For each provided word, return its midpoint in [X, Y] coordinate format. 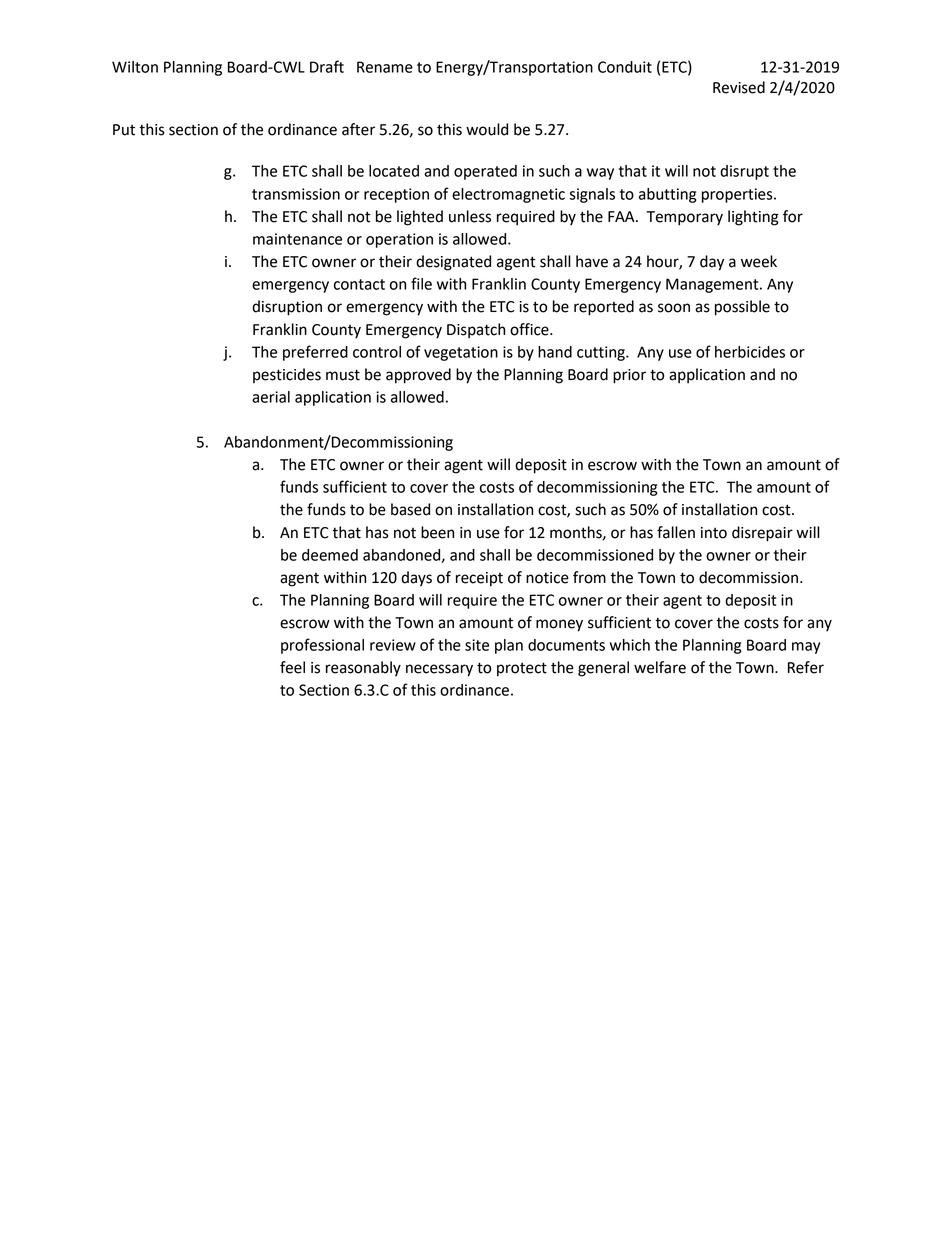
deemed [330, 555]
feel [292, 667]
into [714, 533]
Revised [739, 87]
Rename [385, 67]
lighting [753, 218]
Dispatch [476, 331]
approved [418, 376]
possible [742, 308]
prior [629, 376]
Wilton [135, 67]
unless [470, 216]
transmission [296, 194]
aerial [271, 397]
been [437, 532]
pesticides [287, 375]
